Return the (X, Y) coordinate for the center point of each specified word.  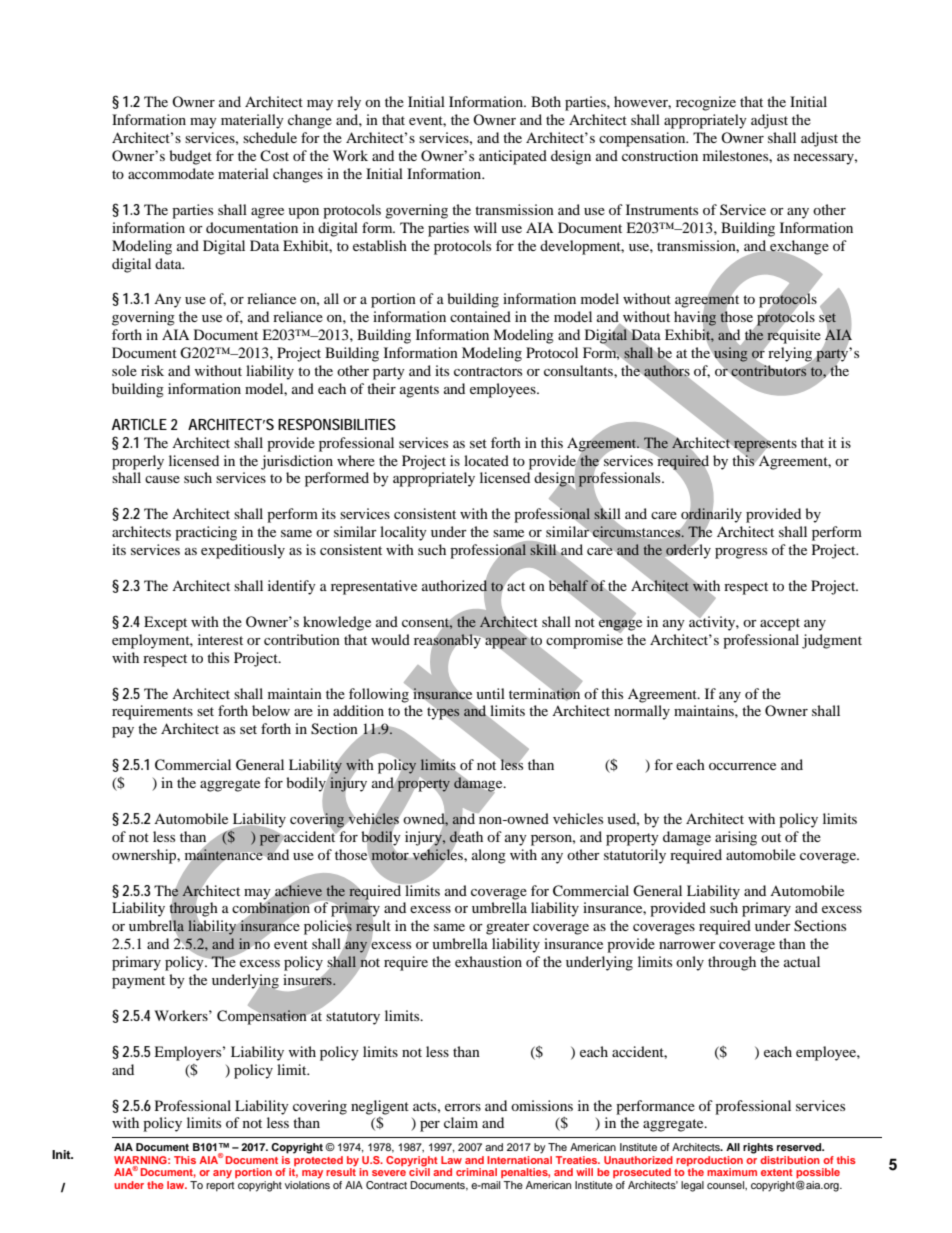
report (220, 1187)
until (490, 693)
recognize (706, 103)
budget (190, 157)
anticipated (513, 157)
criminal (476, 1172)
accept (780, 624)
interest (220, 639)
